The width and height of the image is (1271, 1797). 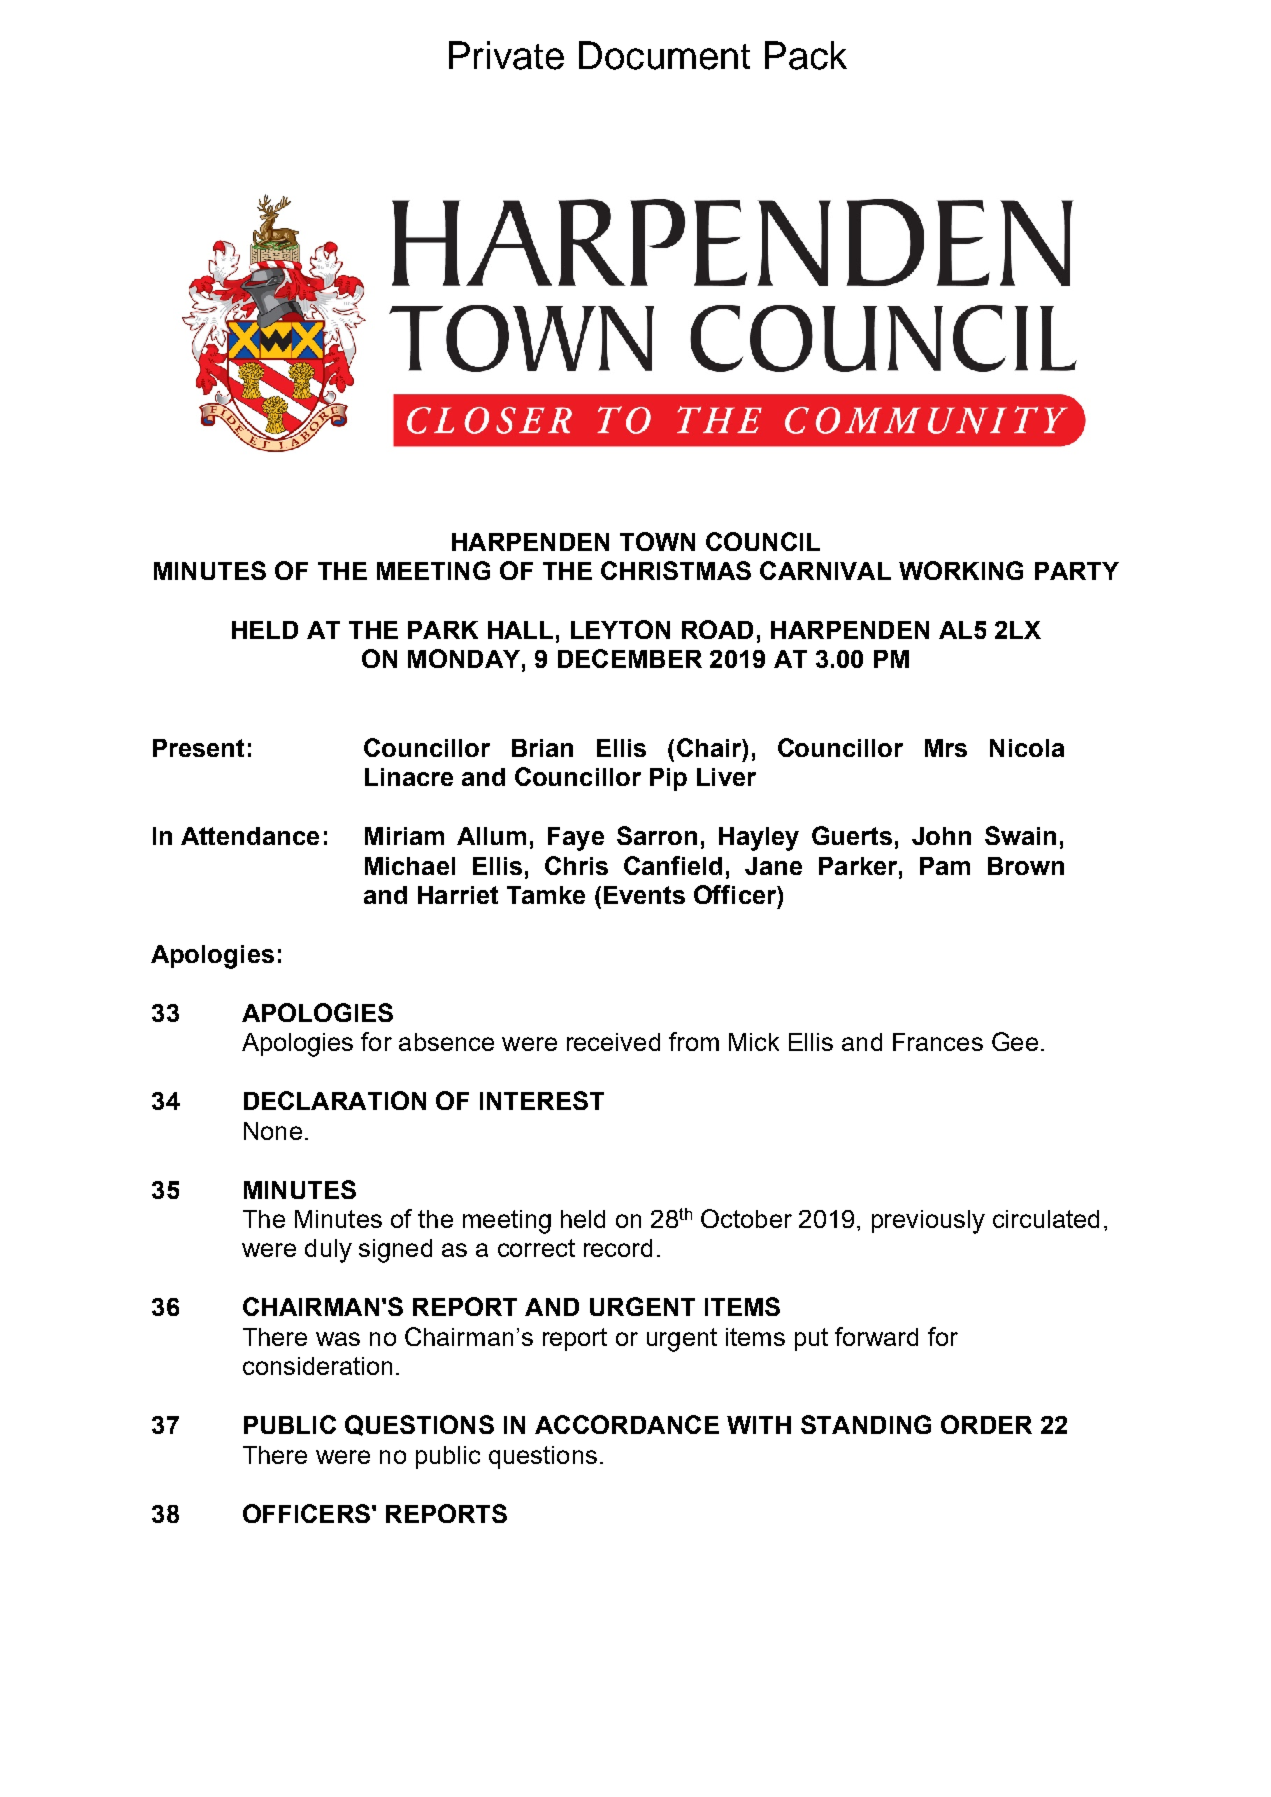 What do you see at coordinates (317, 1366) in the image?
I see `consideration` at bounding box center [317, 1366].
